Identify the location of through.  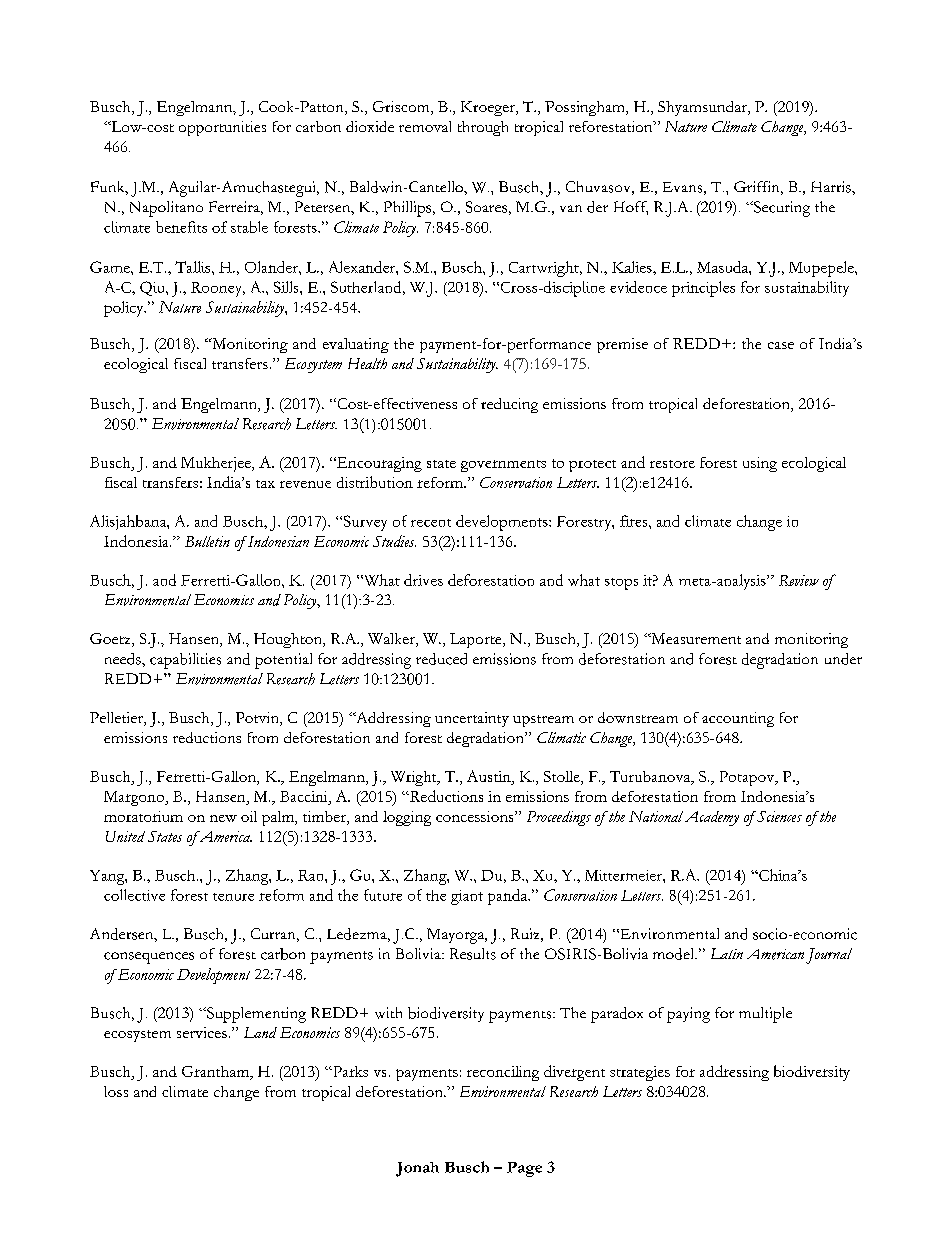
(483, 128).
